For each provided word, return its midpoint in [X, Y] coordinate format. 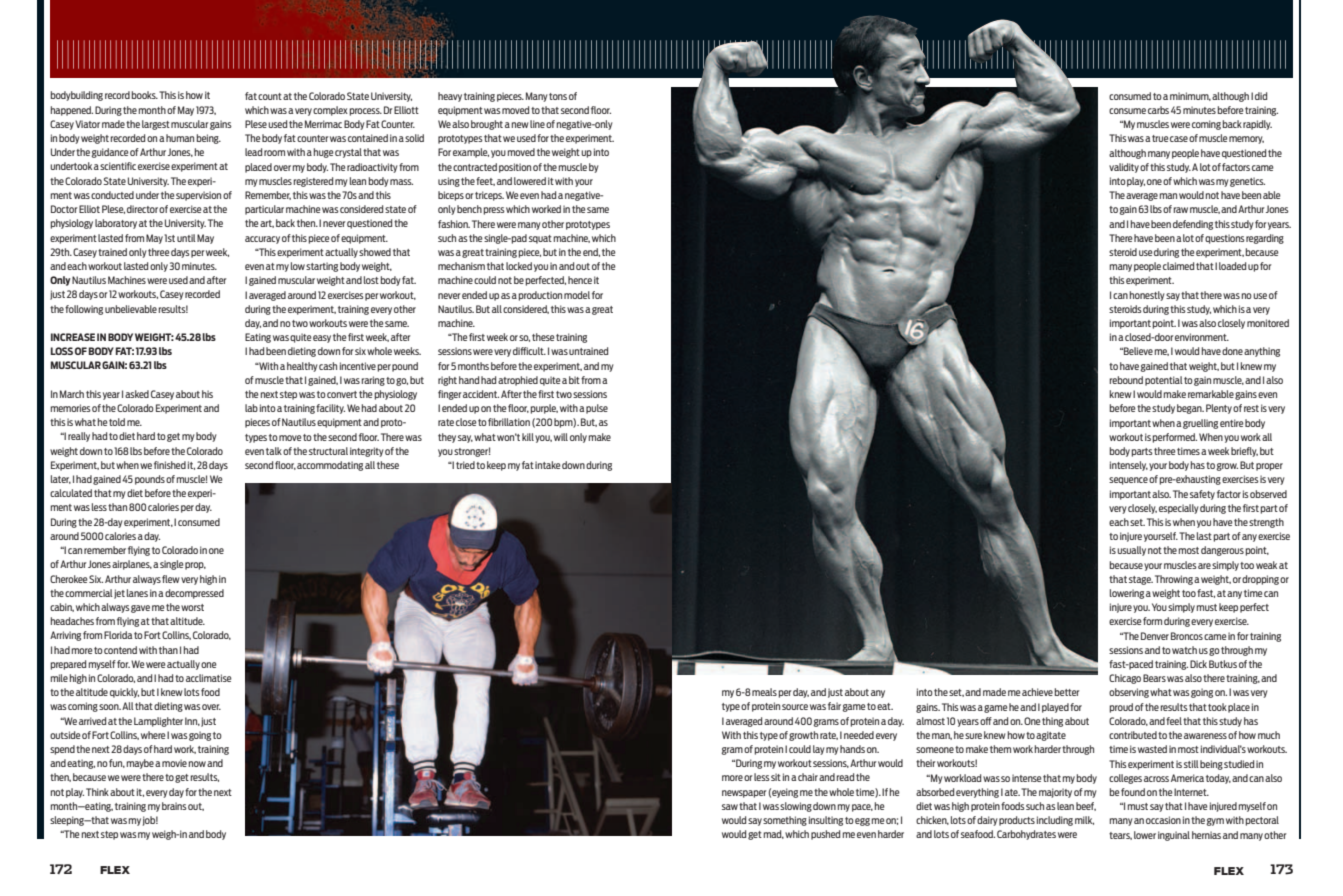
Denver [1155, 636]
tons [558, 96]
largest [156, 125]
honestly [1147, 296]
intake [548, 465]
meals [764, 692]
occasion [1163, 820]
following [84, 310]
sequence [1128, 481]
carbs [1158, 110]
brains [174, 806]
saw [730, 807]
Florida [118, 635]
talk [274, 451]
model [577, 295]
